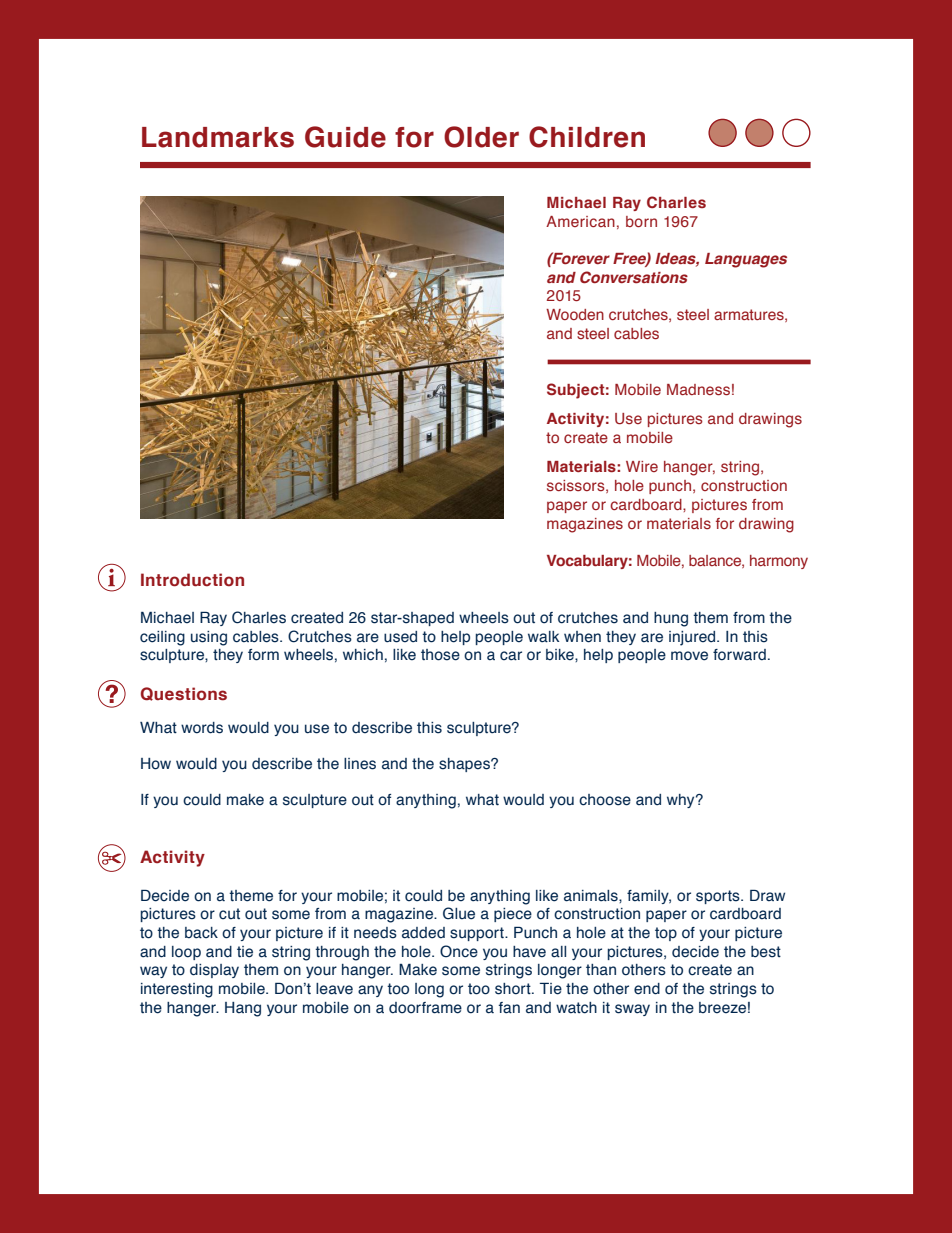  Describe the element at coordinates (634, 277) in the screenshot. I see `Conversations` at that location.
